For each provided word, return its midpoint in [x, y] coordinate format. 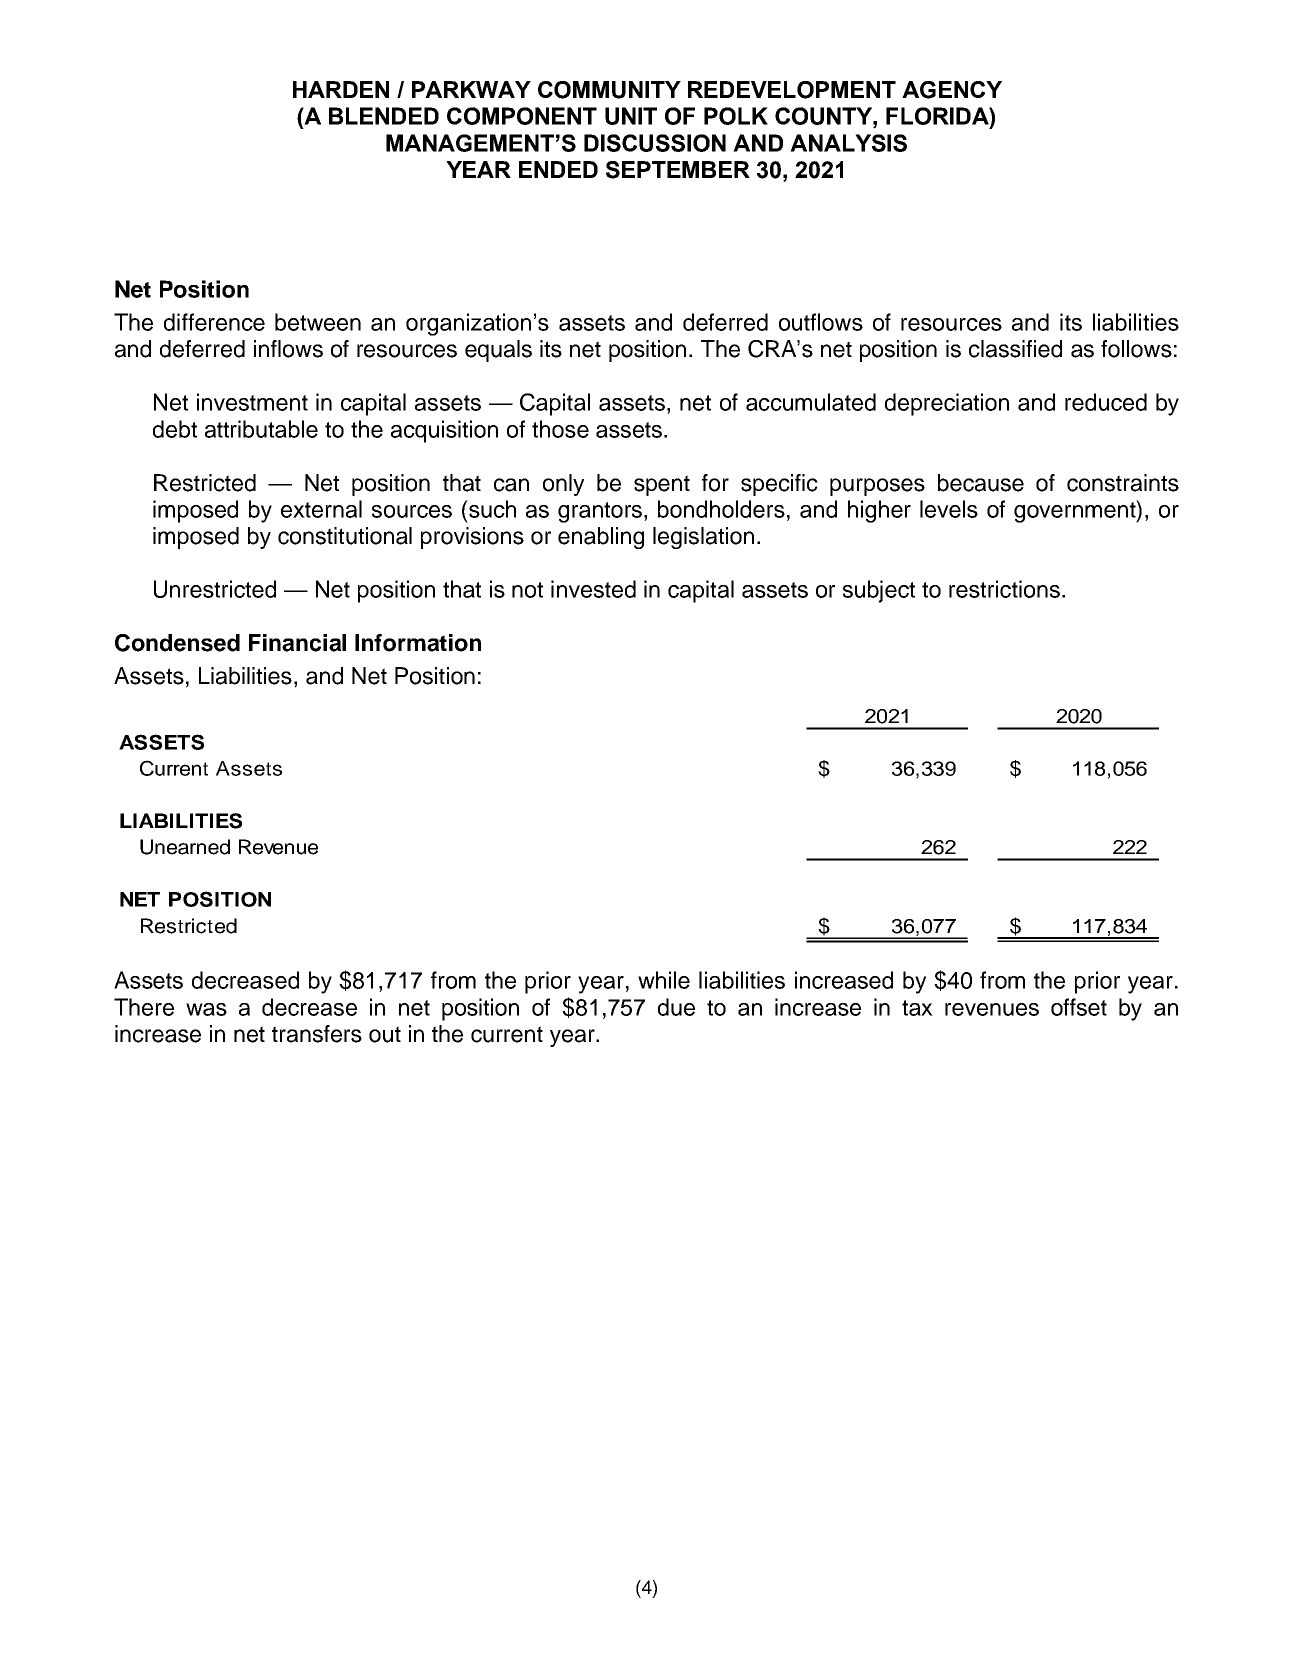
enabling [601, 538]
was [206, 1009]
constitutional [345, 536]
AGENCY [952, 90]
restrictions [1004, 589]
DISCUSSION [655, 143]
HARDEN [341, 89]
